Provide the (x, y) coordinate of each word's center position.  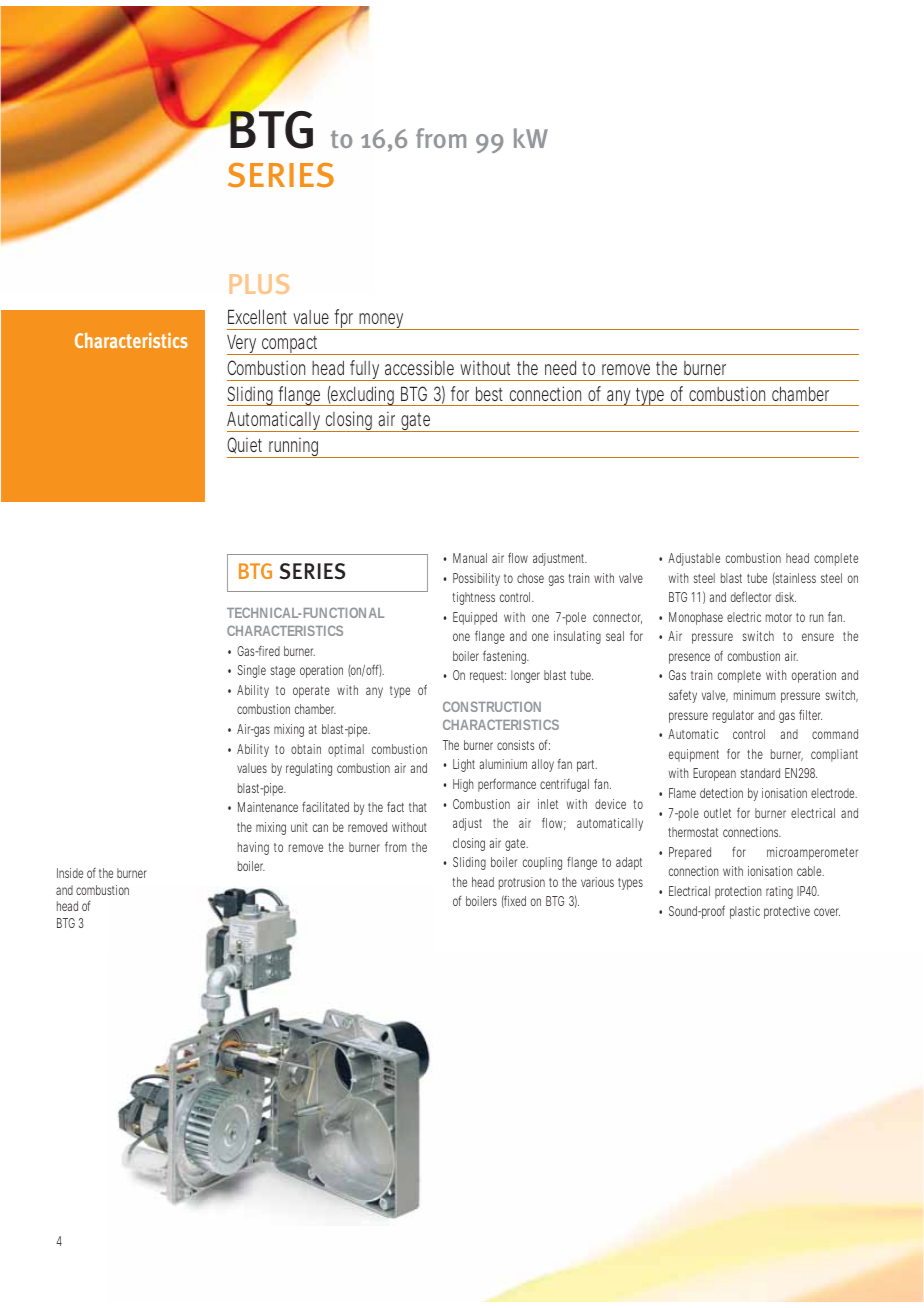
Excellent (257, 316)
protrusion (522, 883)
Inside (70, 873)
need (560, 368)
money (382, 321)
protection (738, 892)
